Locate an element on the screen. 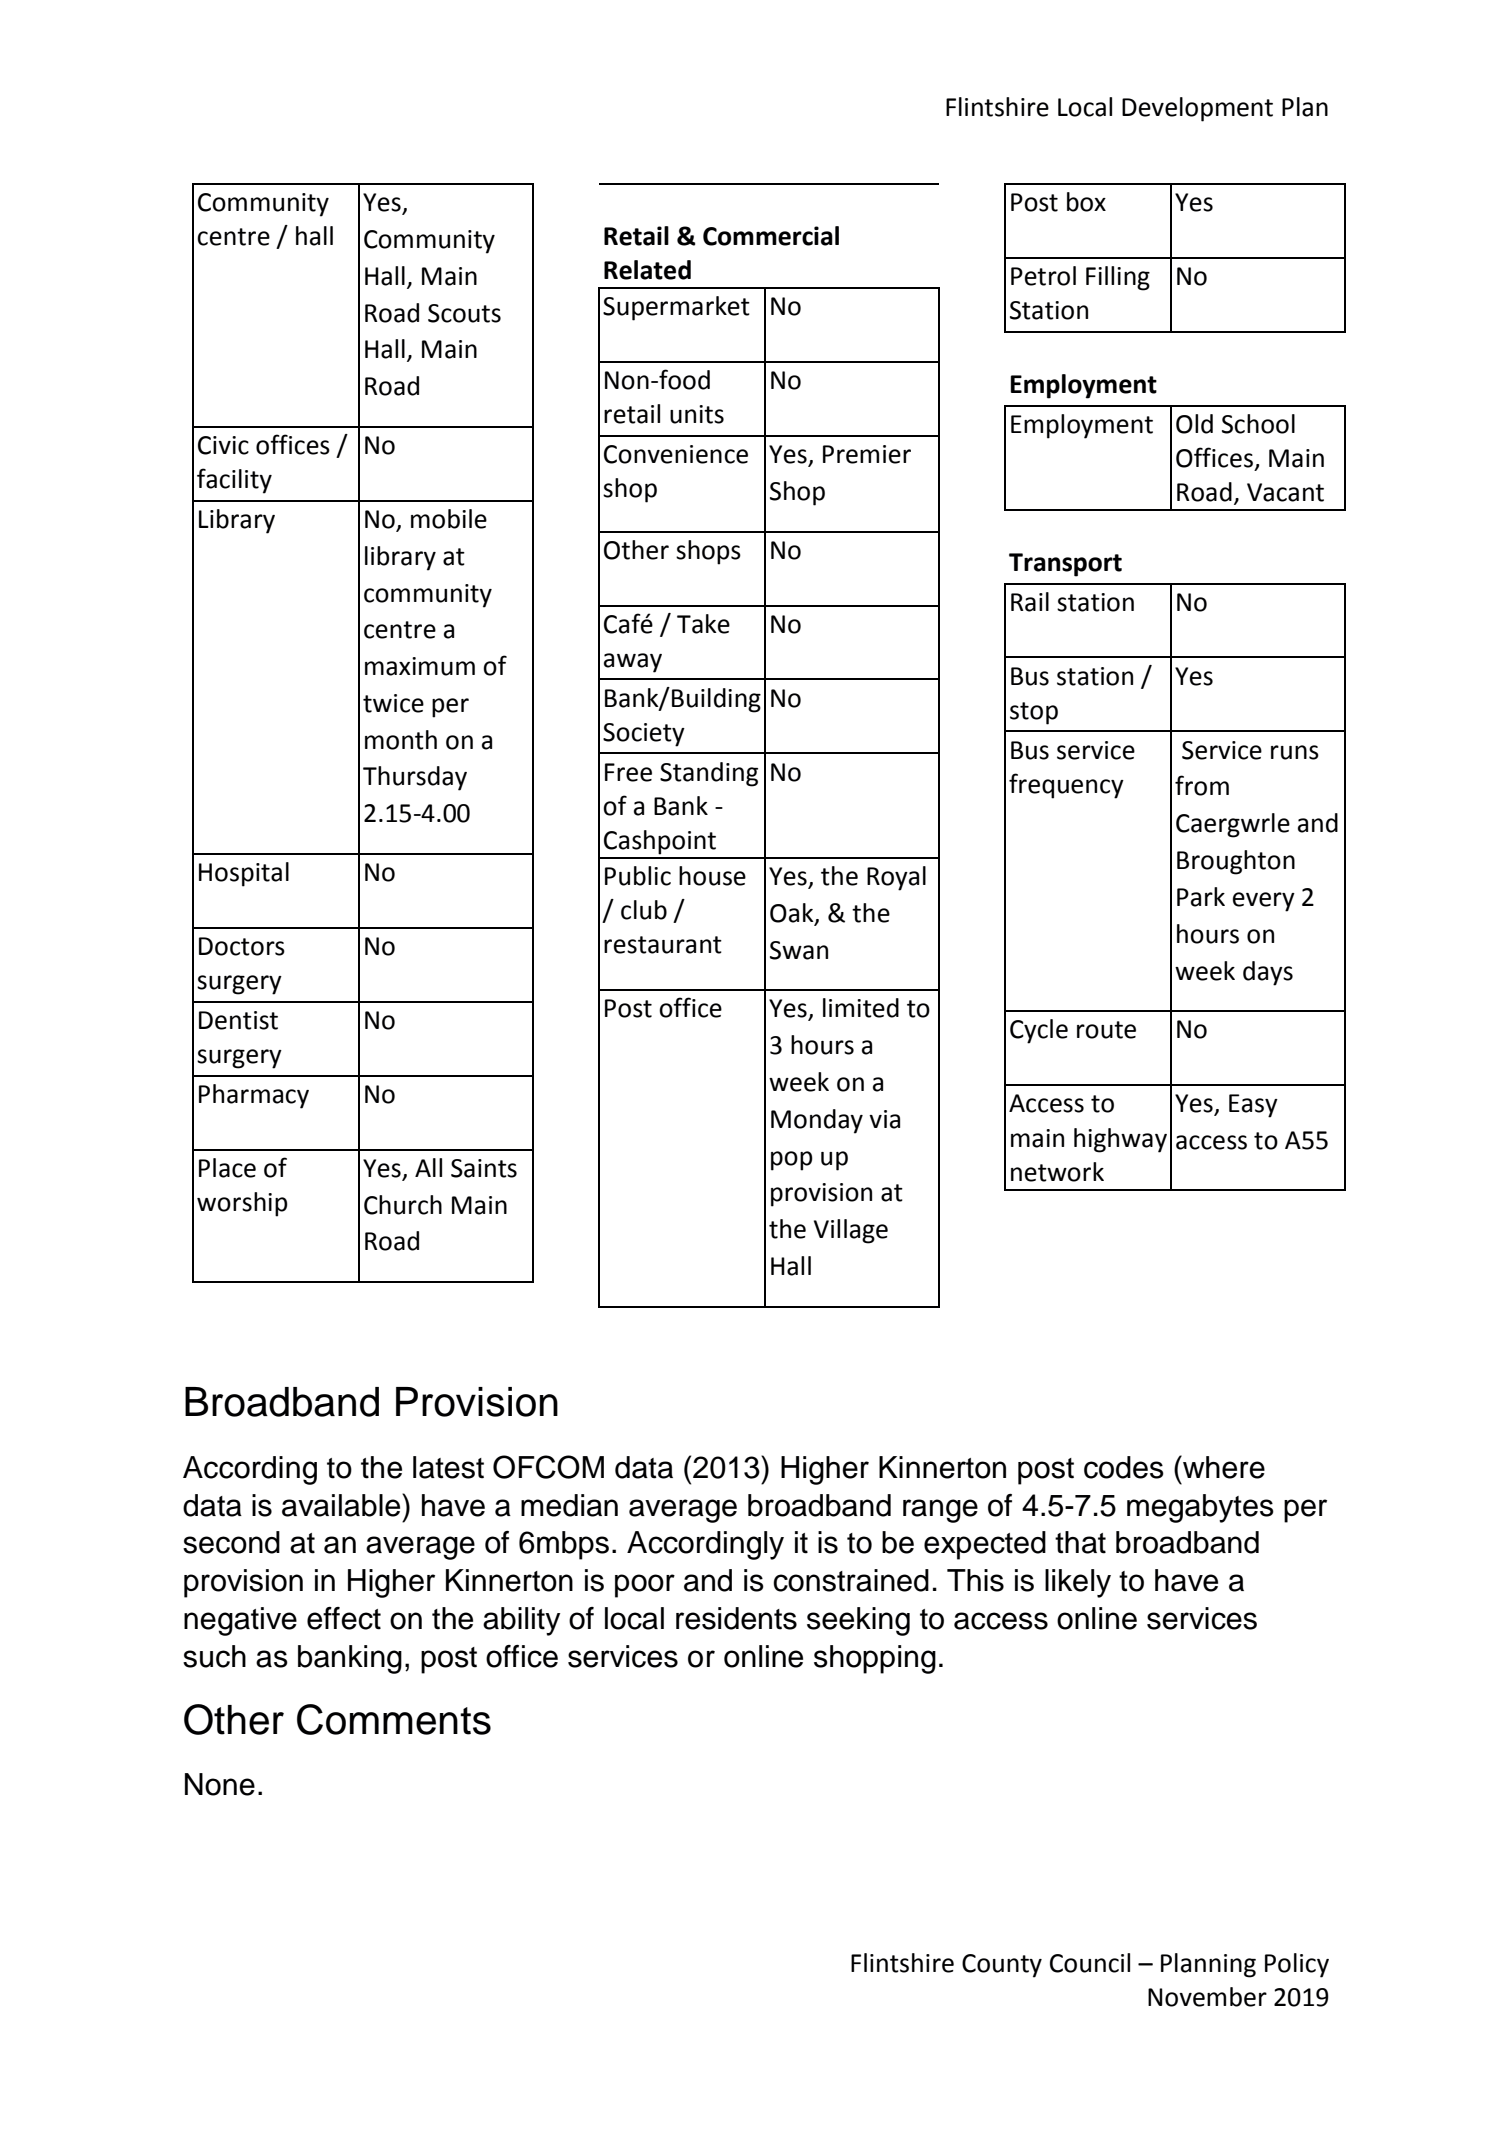  County is located at coordinates (1002, 1966).
